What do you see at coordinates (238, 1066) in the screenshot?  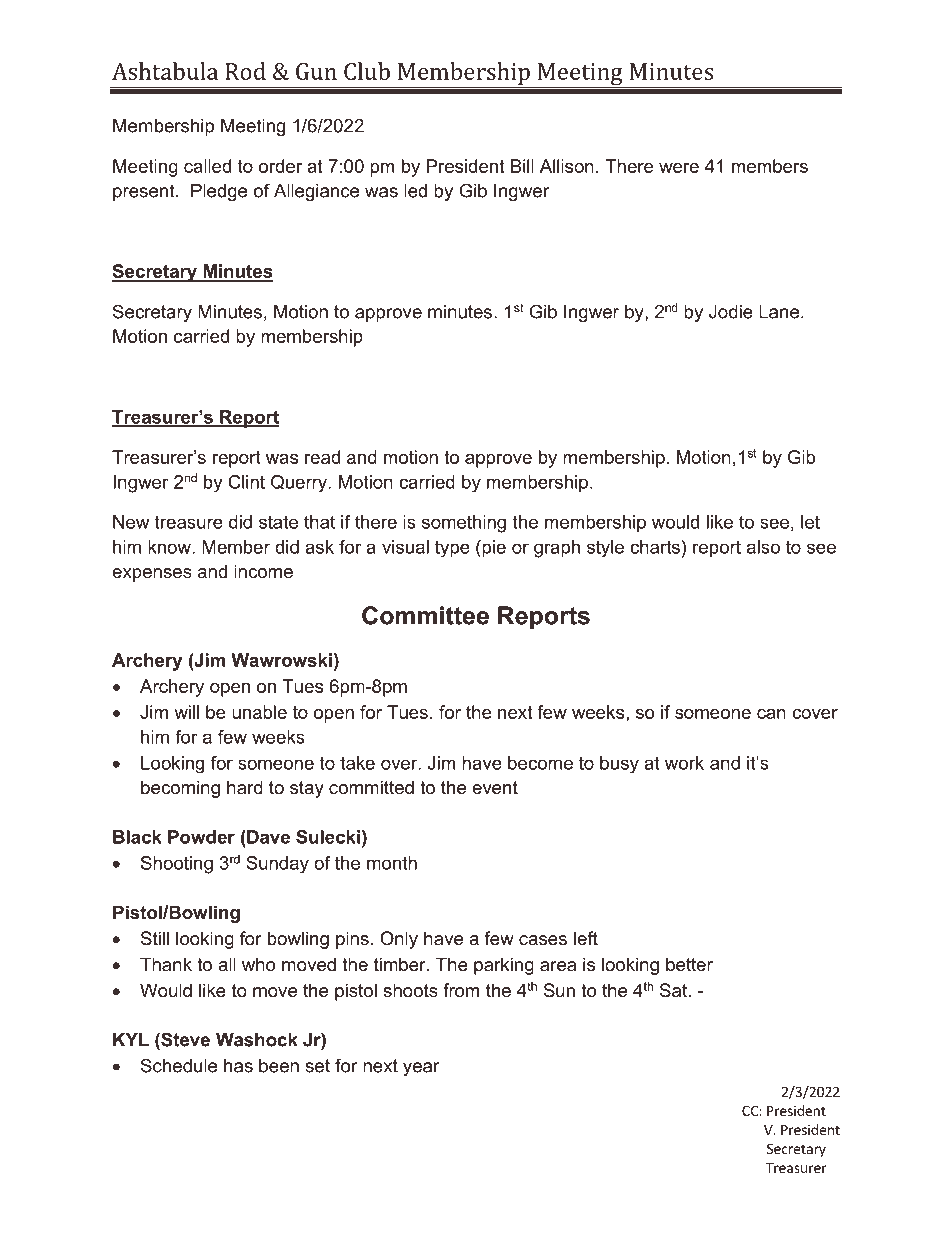 I see `has` at bounding box center [238, 1066].
